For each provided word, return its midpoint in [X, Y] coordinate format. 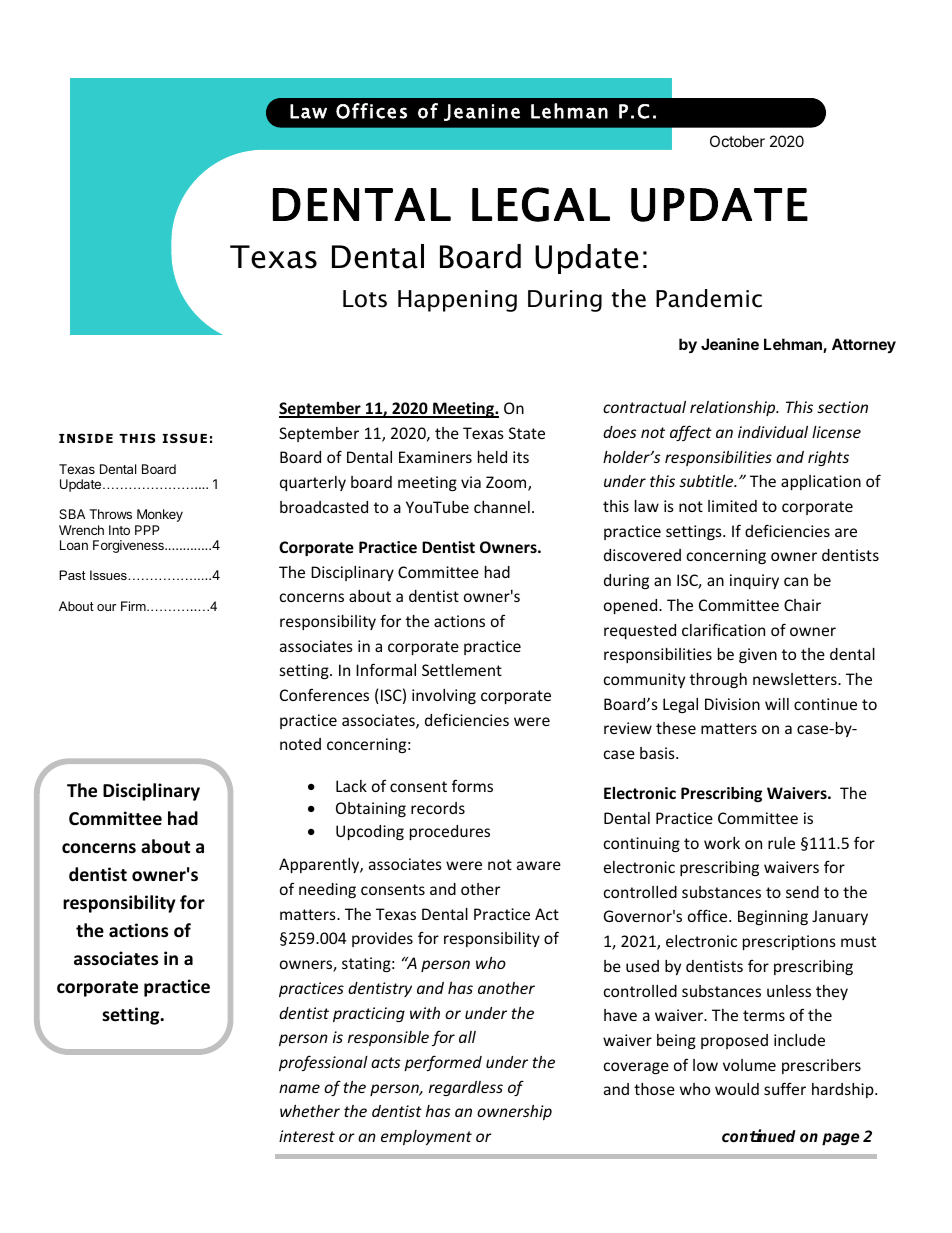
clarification [723, 629]
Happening [457, 301]
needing [327, 890]
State [527, 433]
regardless [466, 1088]
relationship [734, 408]
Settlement [462, 670]
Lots [365, 299]
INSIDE [86, 438]
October [737, 141]
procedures [450, 832]
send [802, 892]
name [299, 1088]
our [106, 607]
